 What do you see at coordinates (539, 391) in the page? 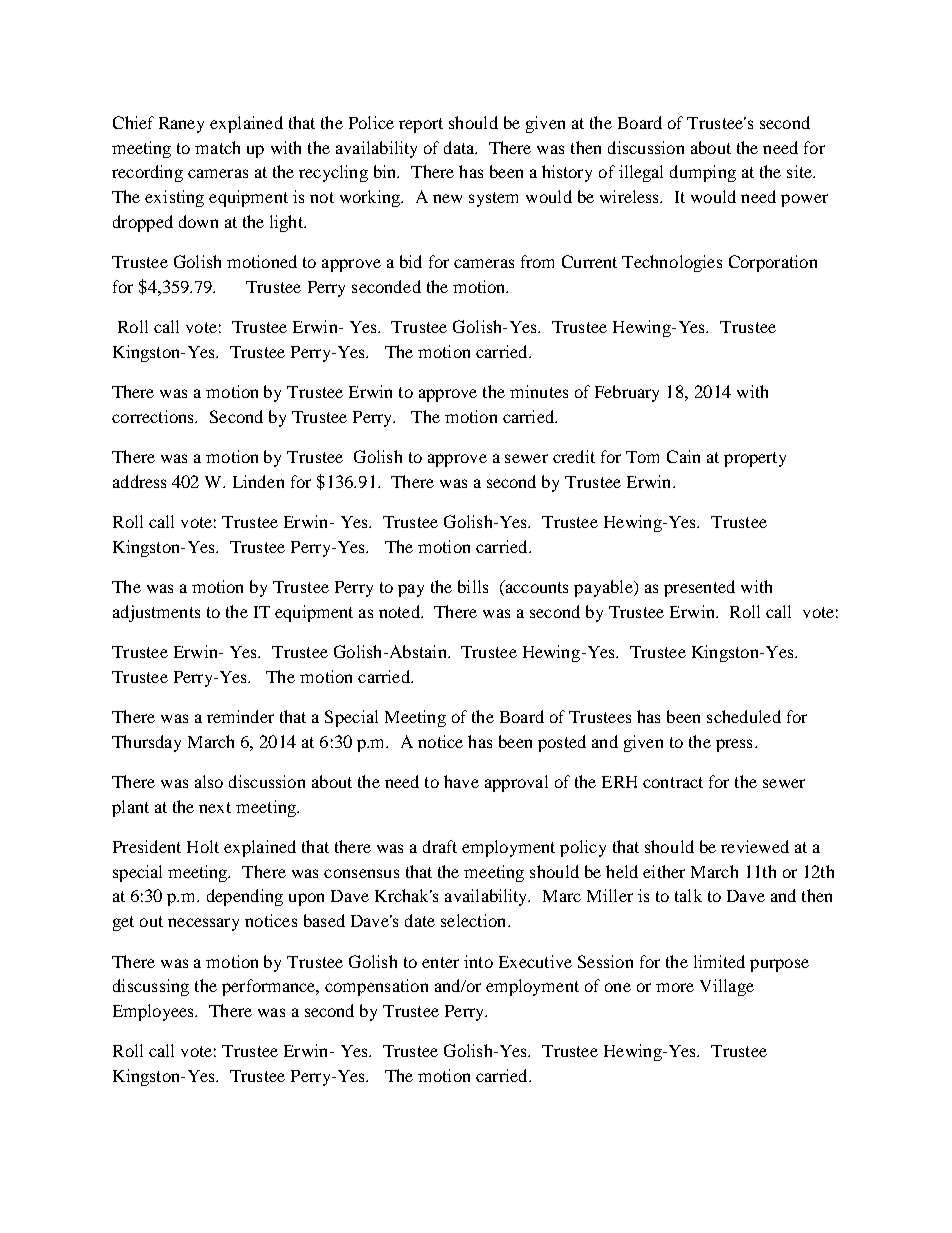
I see `minutes` at bounding box center [539, 391].
